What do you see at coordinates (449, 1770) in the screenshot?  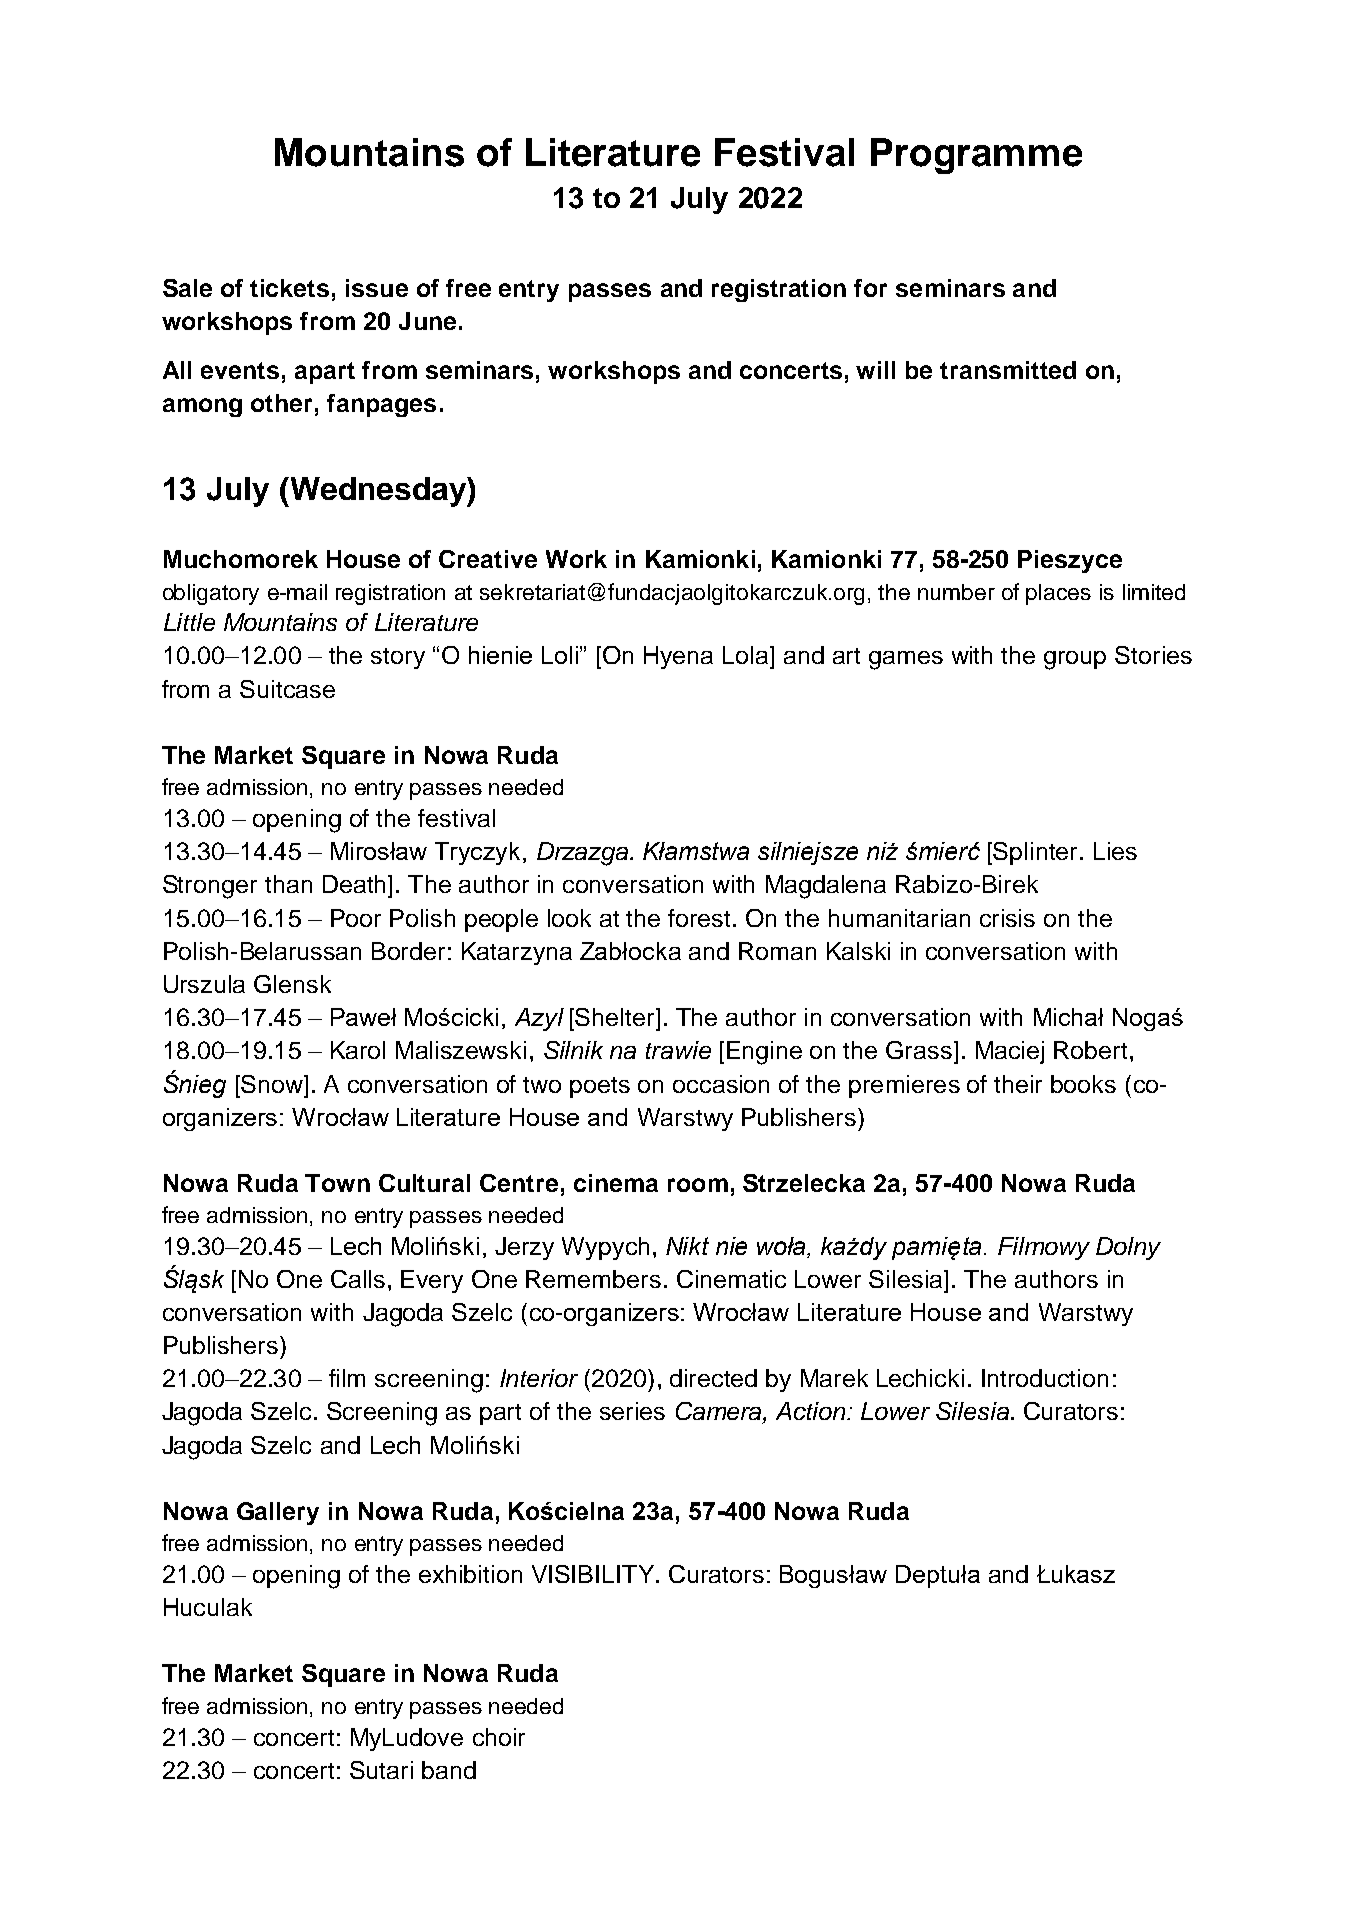 I see `band` at bounding box center [449, 1770].
